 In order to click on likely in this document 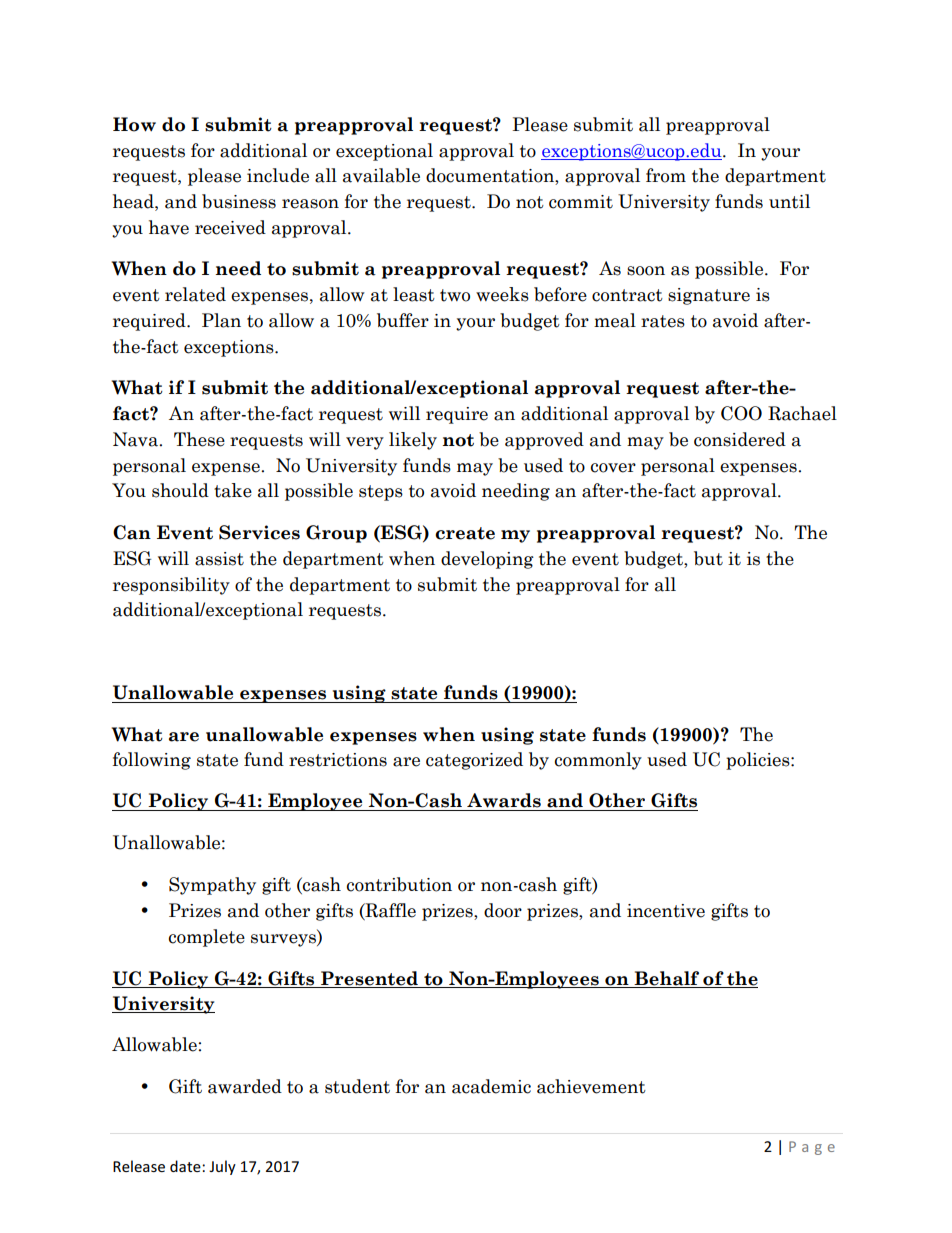, I will do `click(413, 441)`.
